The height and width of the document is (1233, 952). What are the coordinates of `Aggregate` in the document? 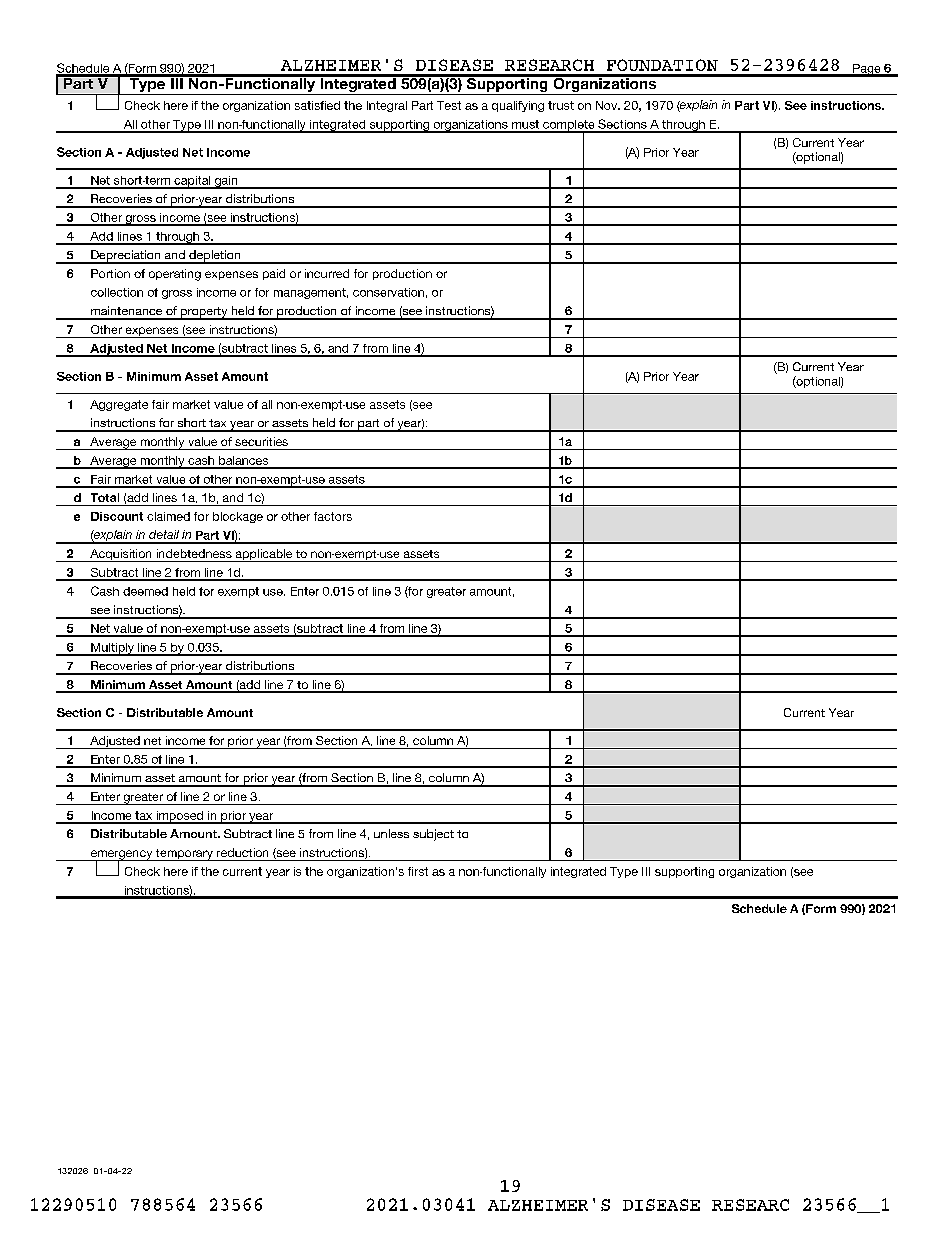 It's located at (119, 405).
